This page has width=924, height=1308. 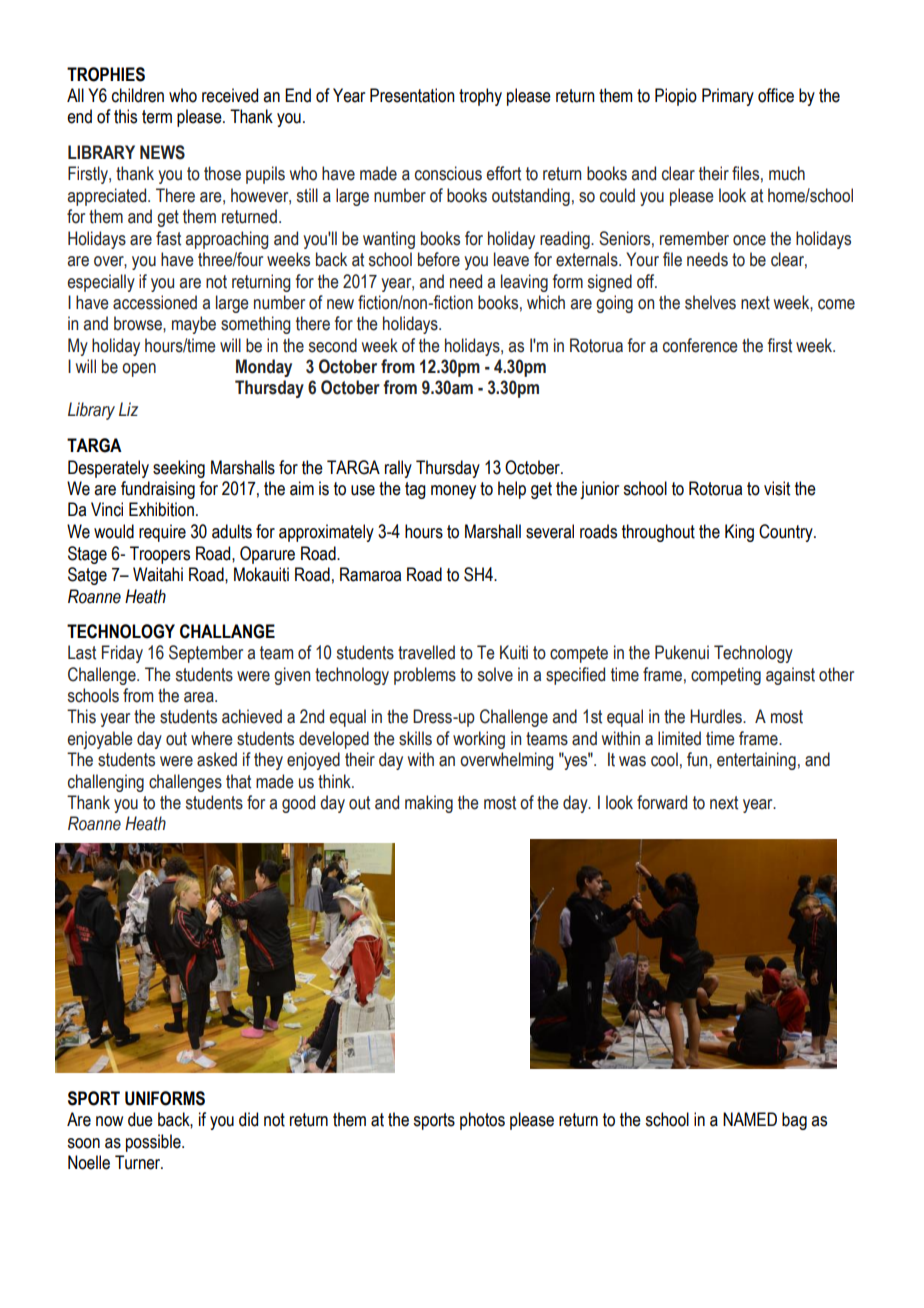 What do you see at coordinates (227, 631) in the page?
I see `CHALLANGE` at bounding box center [227, 631].
